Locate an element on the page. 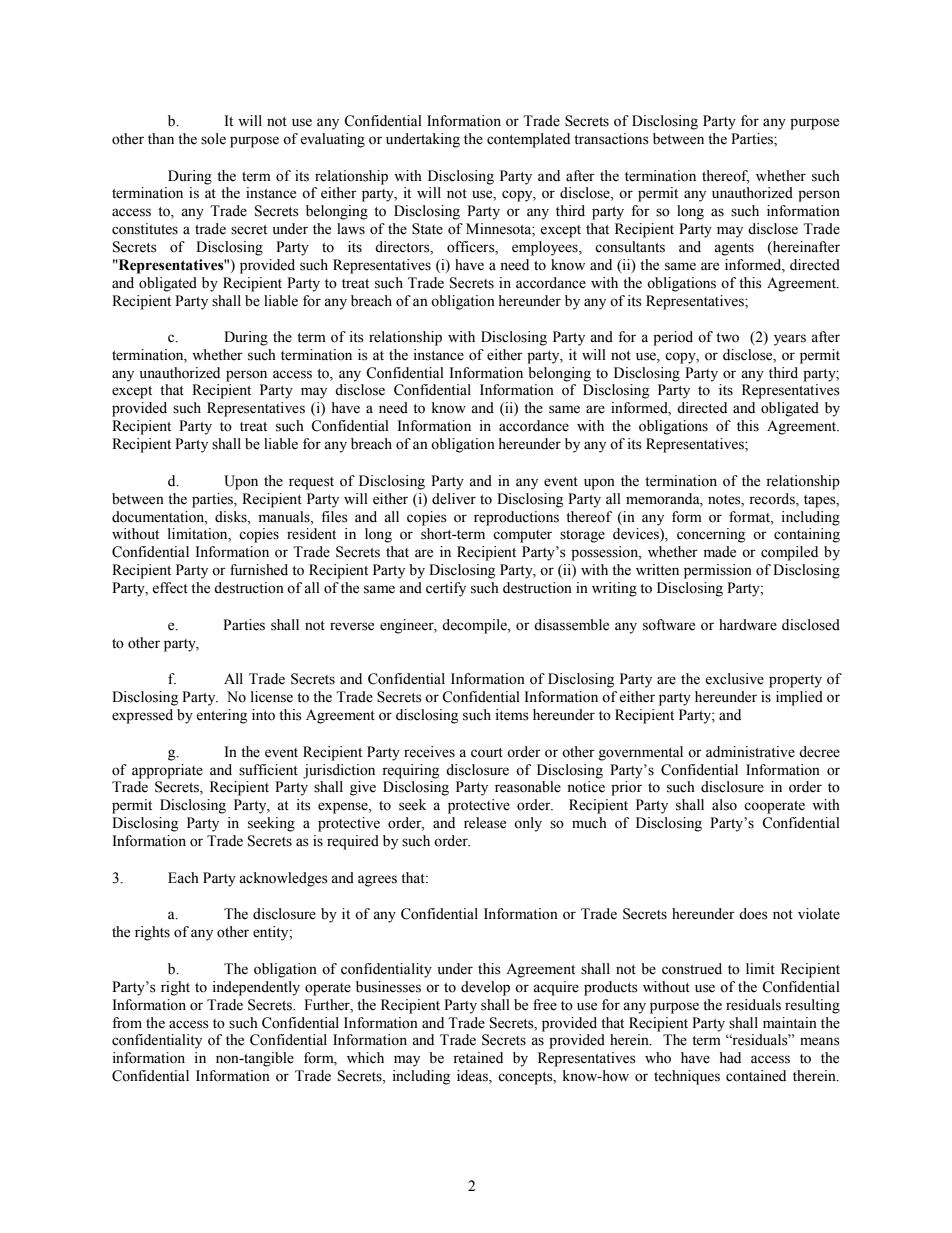 This document has height=1233, width=952. sole is located at coordinates (213, 139).
